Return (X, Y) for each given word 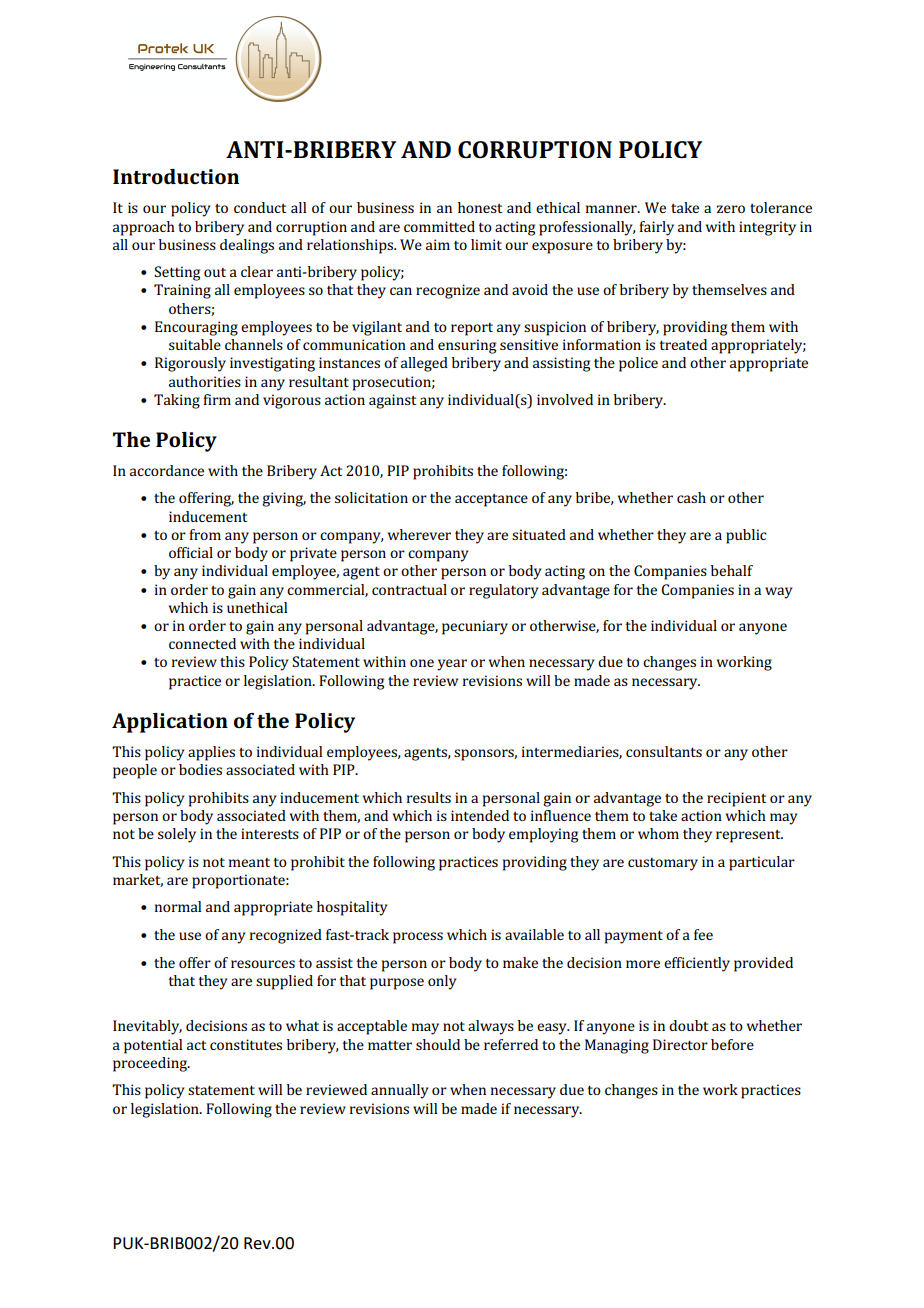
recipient (736, 799)
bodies (200, 769)
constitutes (246, 1044)
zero (731, 209)
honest (480, 207)
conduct (260, 207)
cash (691, 497)
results (429, 797)
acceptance (491, 500)
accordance (167, 470)
